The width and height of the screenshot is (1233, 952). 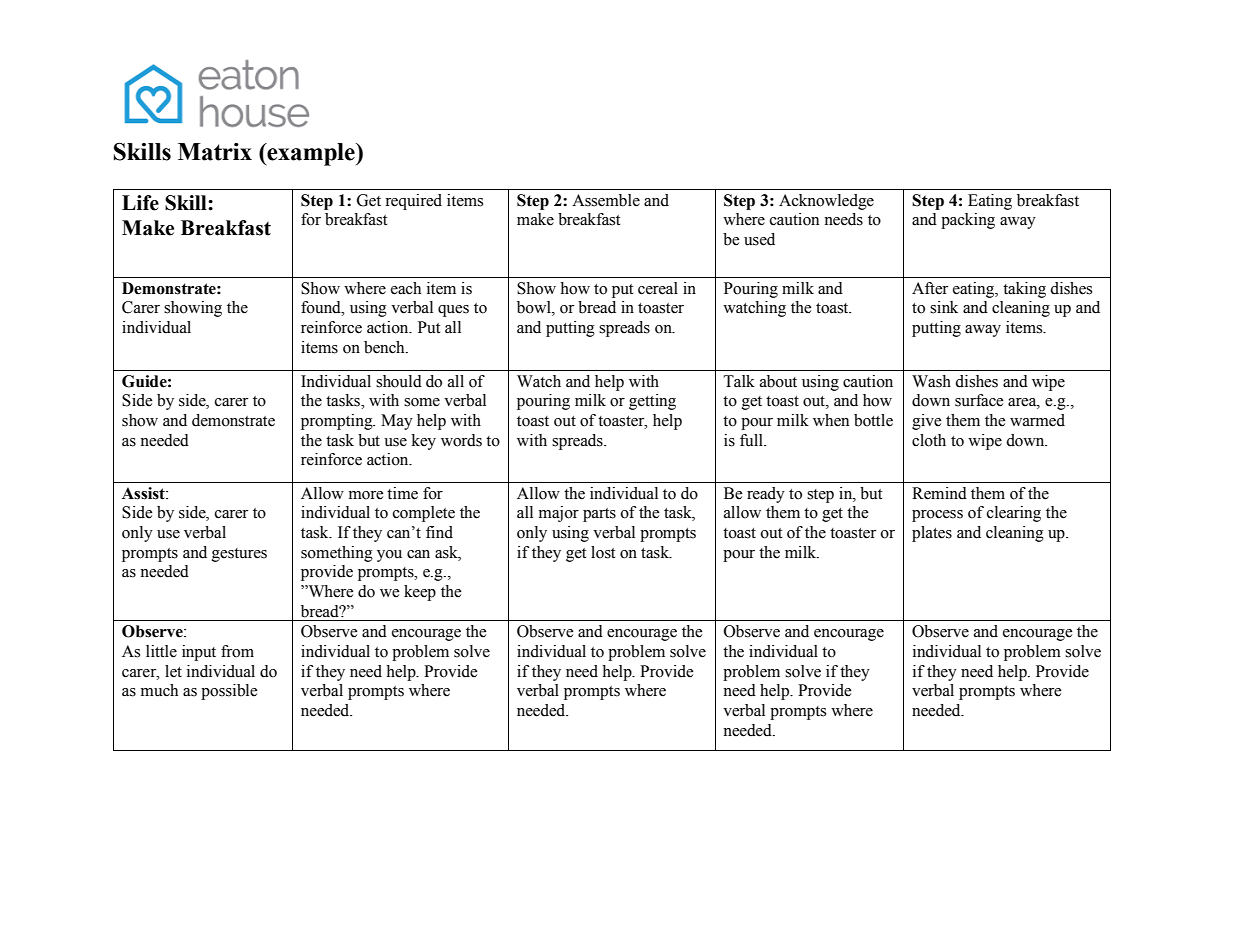 What do you see at coordinates (603, 552) in the screenshot?
I see `lost` at bounding box center [603, 552].
